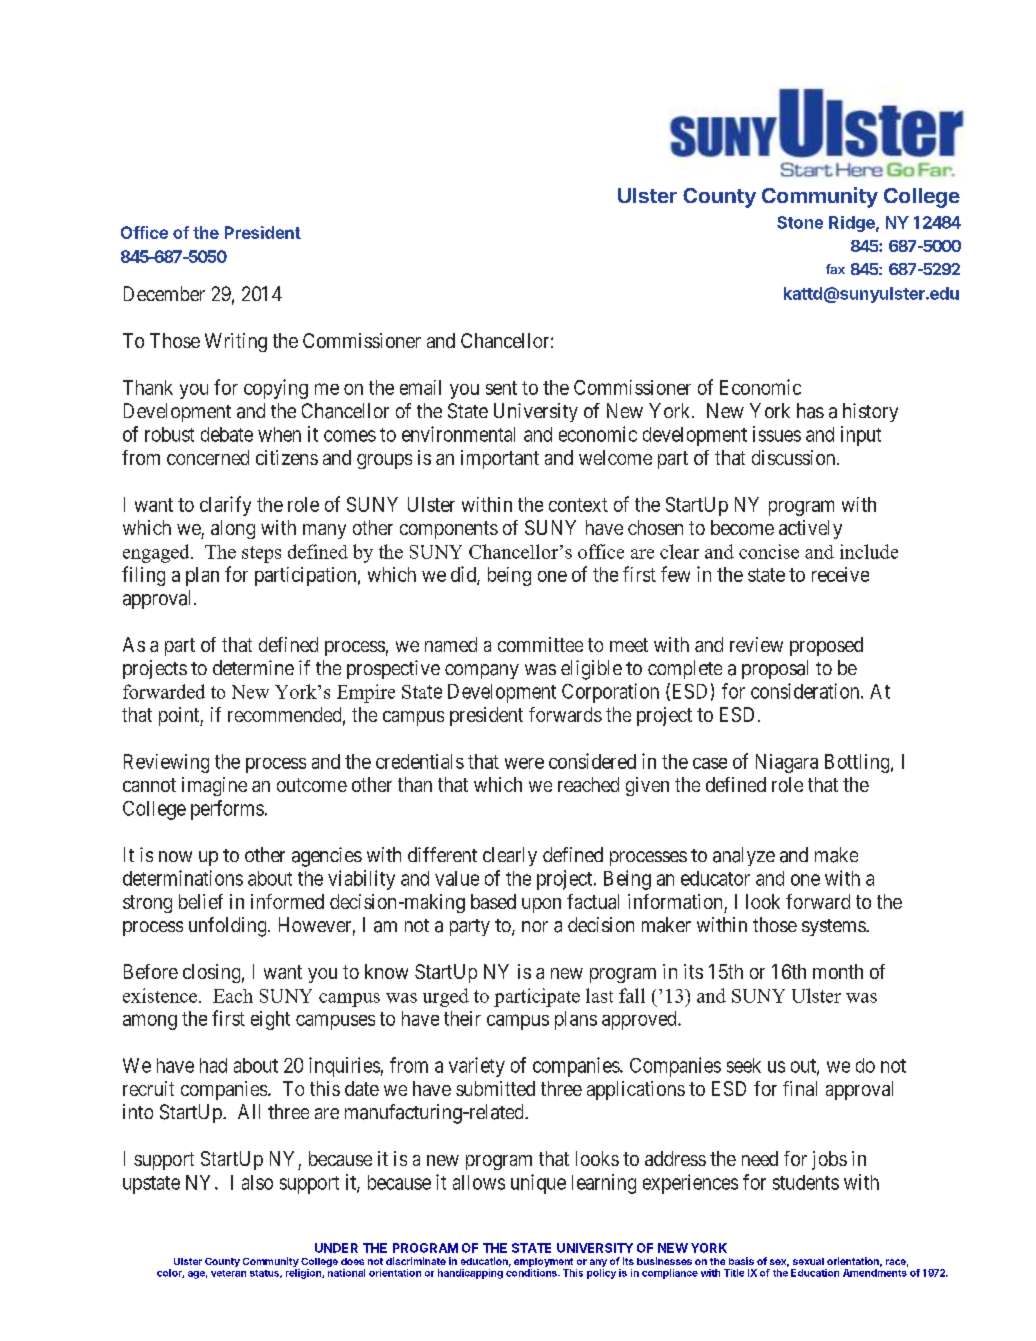  I want to click on Stone, so click(800, 222).
